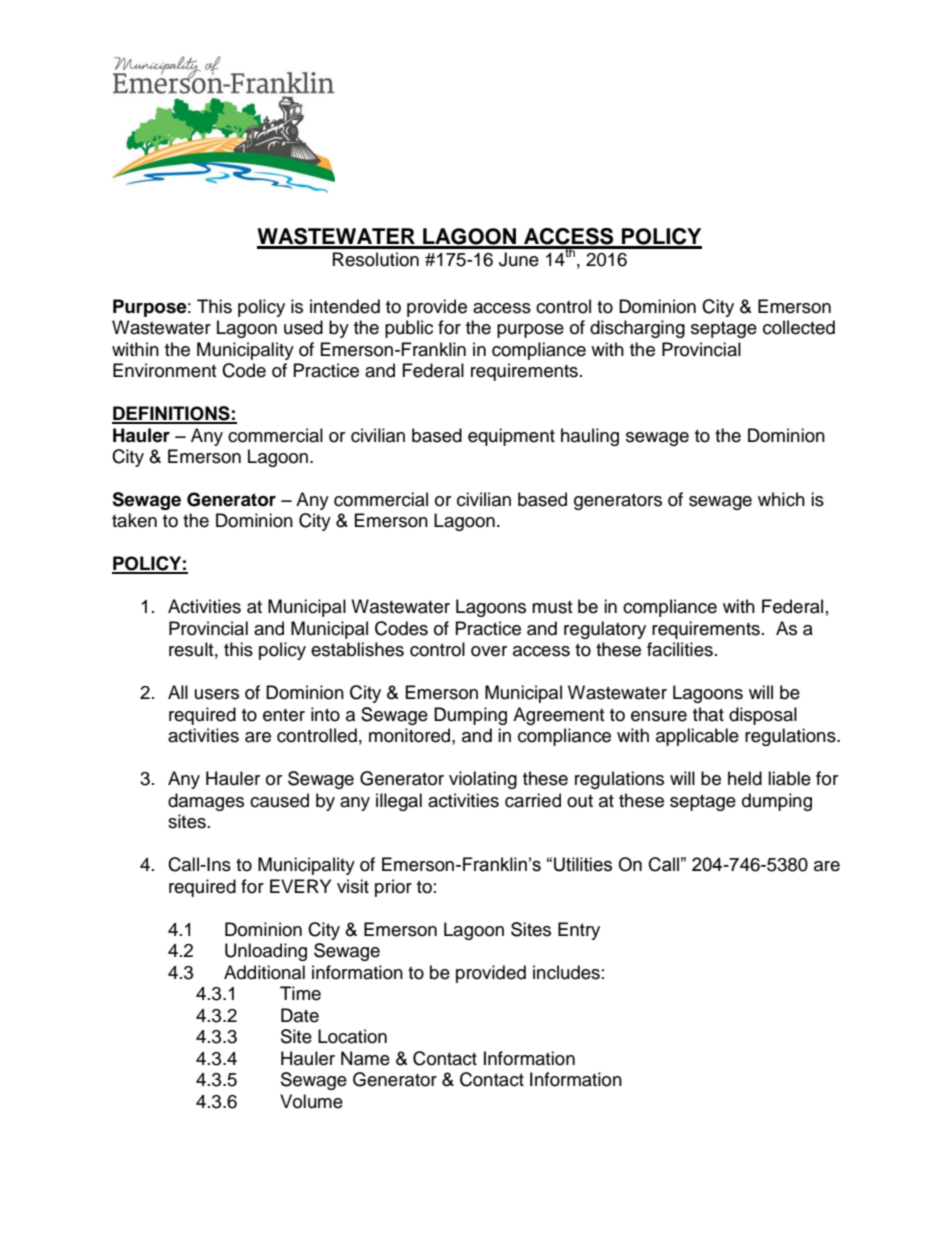 Image resolution: width=952 pixels, height=1233 pixels. What do you see at coordinates (311, 1101) in the screenshot?
I see `Volume` at bounding box center [311, 1101].
